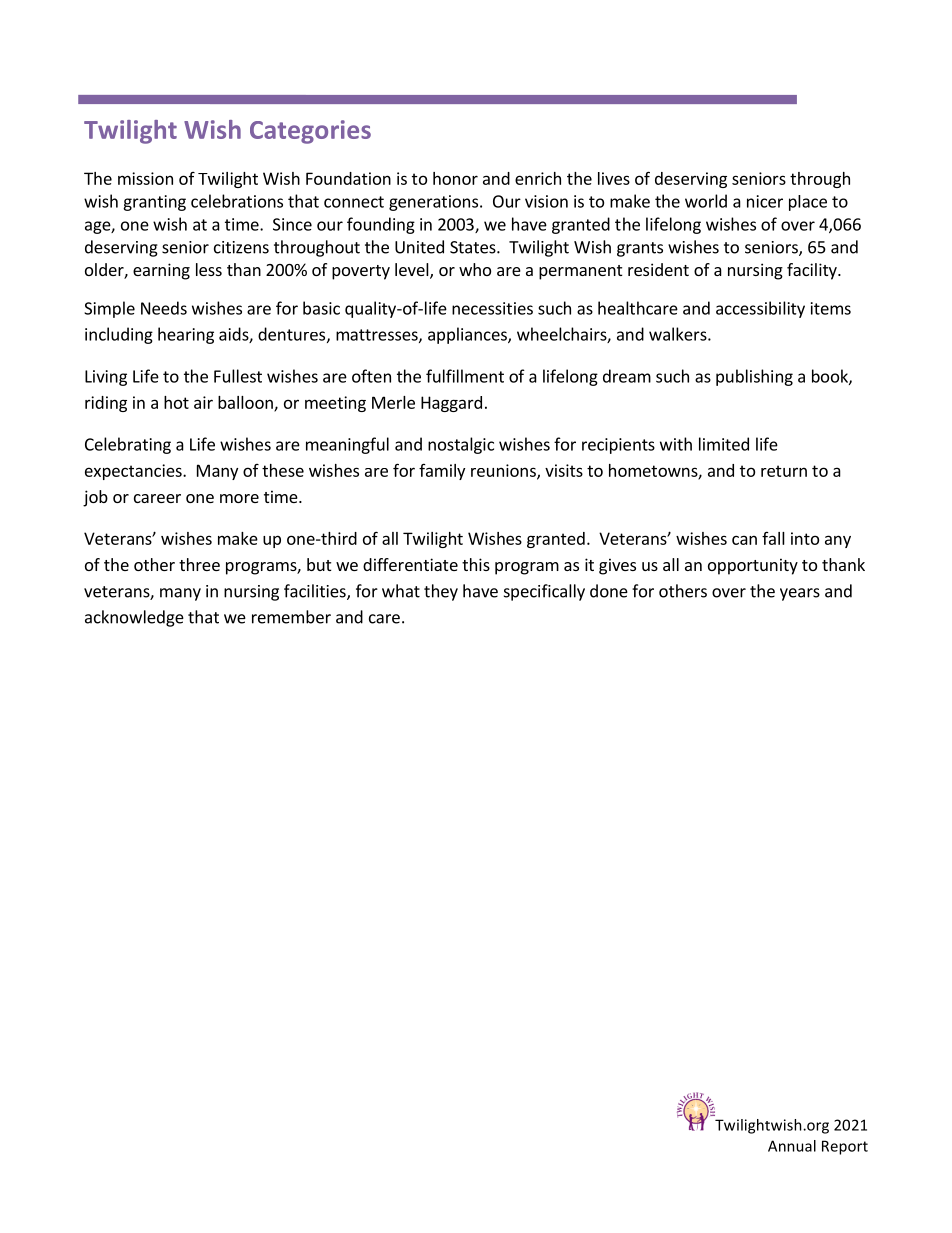 This screenshot has height=1233, width=952. What do you see at coordinates (800, 594) in the screenshot?
I see `years` at bounding box center [800, 594].
